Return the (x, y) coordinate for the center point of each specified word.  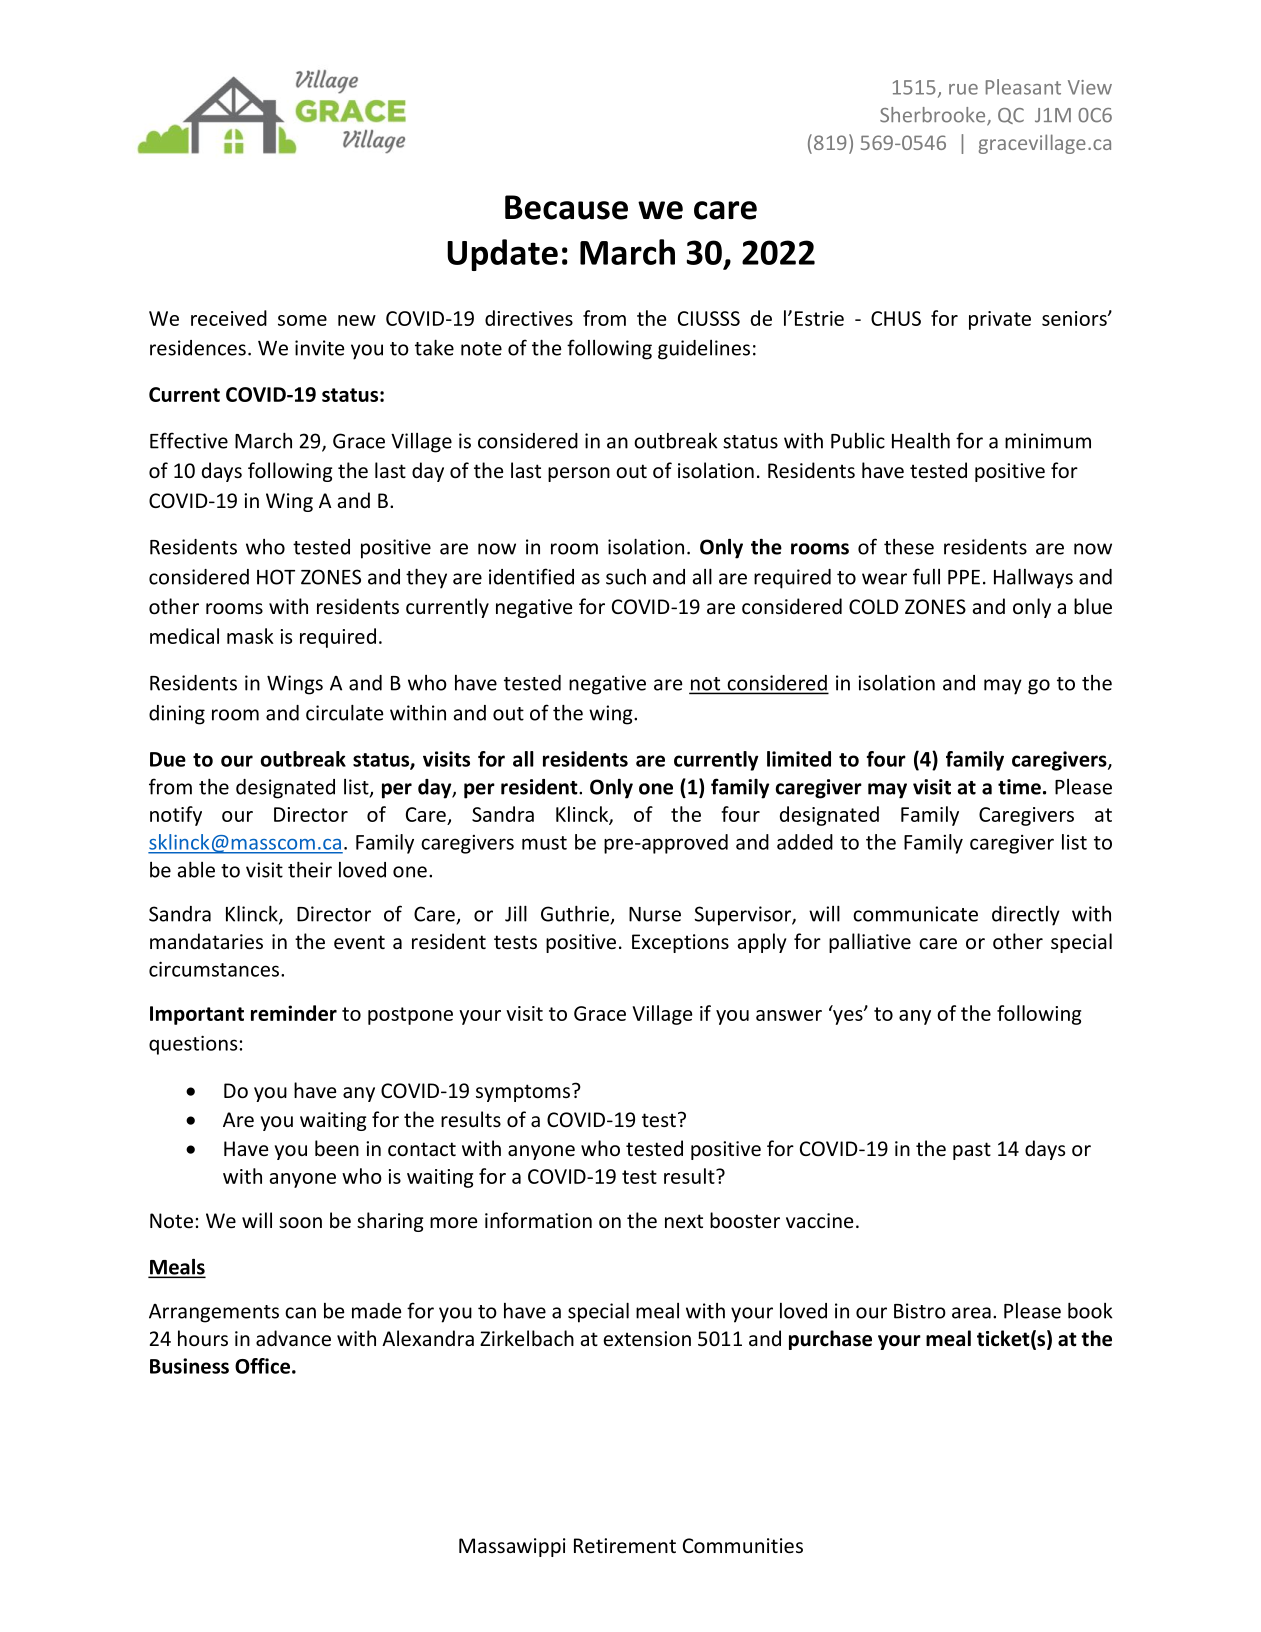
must (544, 843)
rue (963, 89)
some (302, 320)
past (972, 1151)
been (337, 1148)
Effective (189, 440)
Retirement (625, 1546)
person (579, 474)
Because (566, 207)
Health (921, 441)
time (1019, 787)
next (684, 1221)
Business (189, 1366)
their (310, 869)
